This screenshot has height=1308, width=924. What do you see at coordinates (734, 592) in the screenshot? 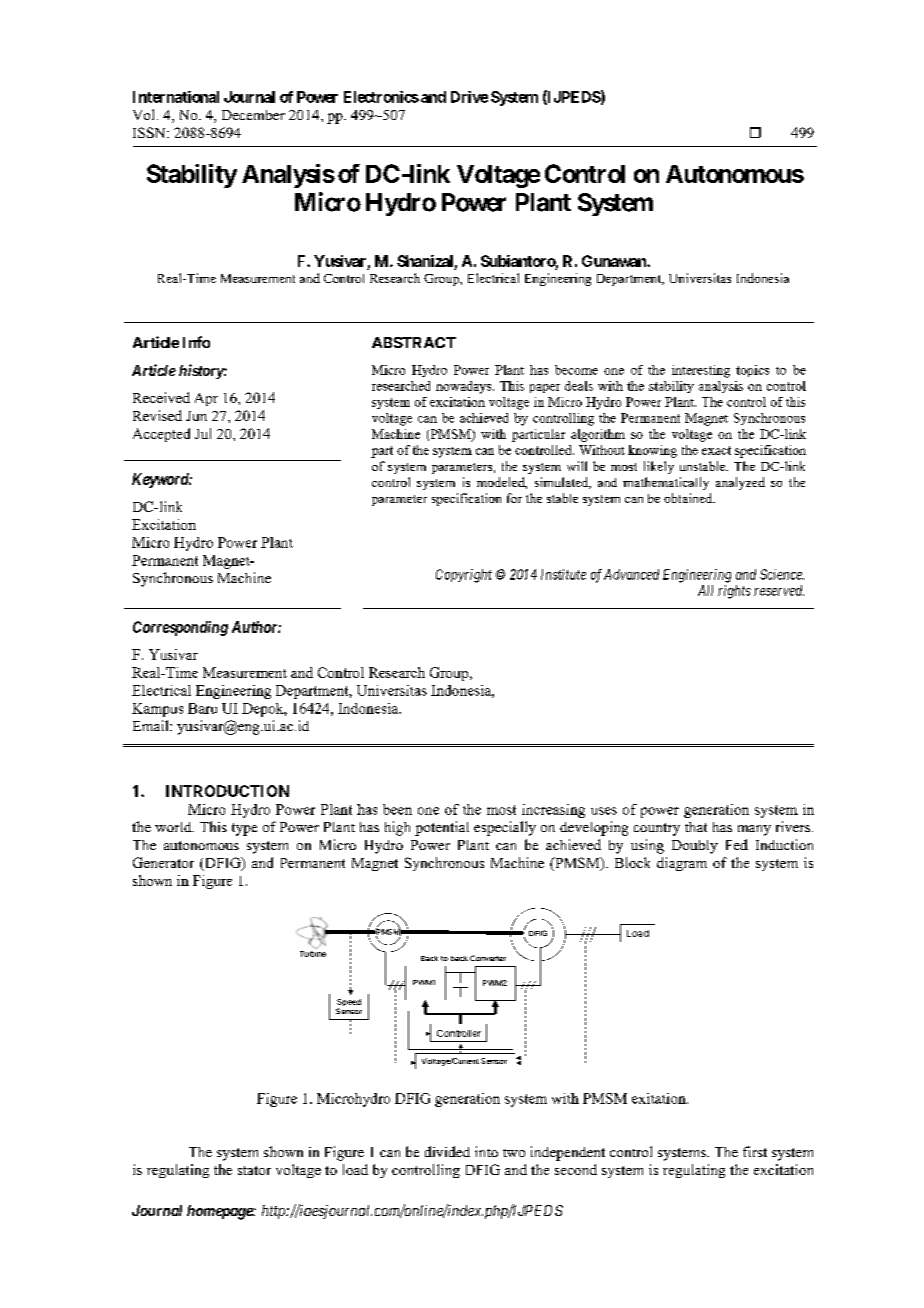
I see `rights` at bounding box center [734, 592].
